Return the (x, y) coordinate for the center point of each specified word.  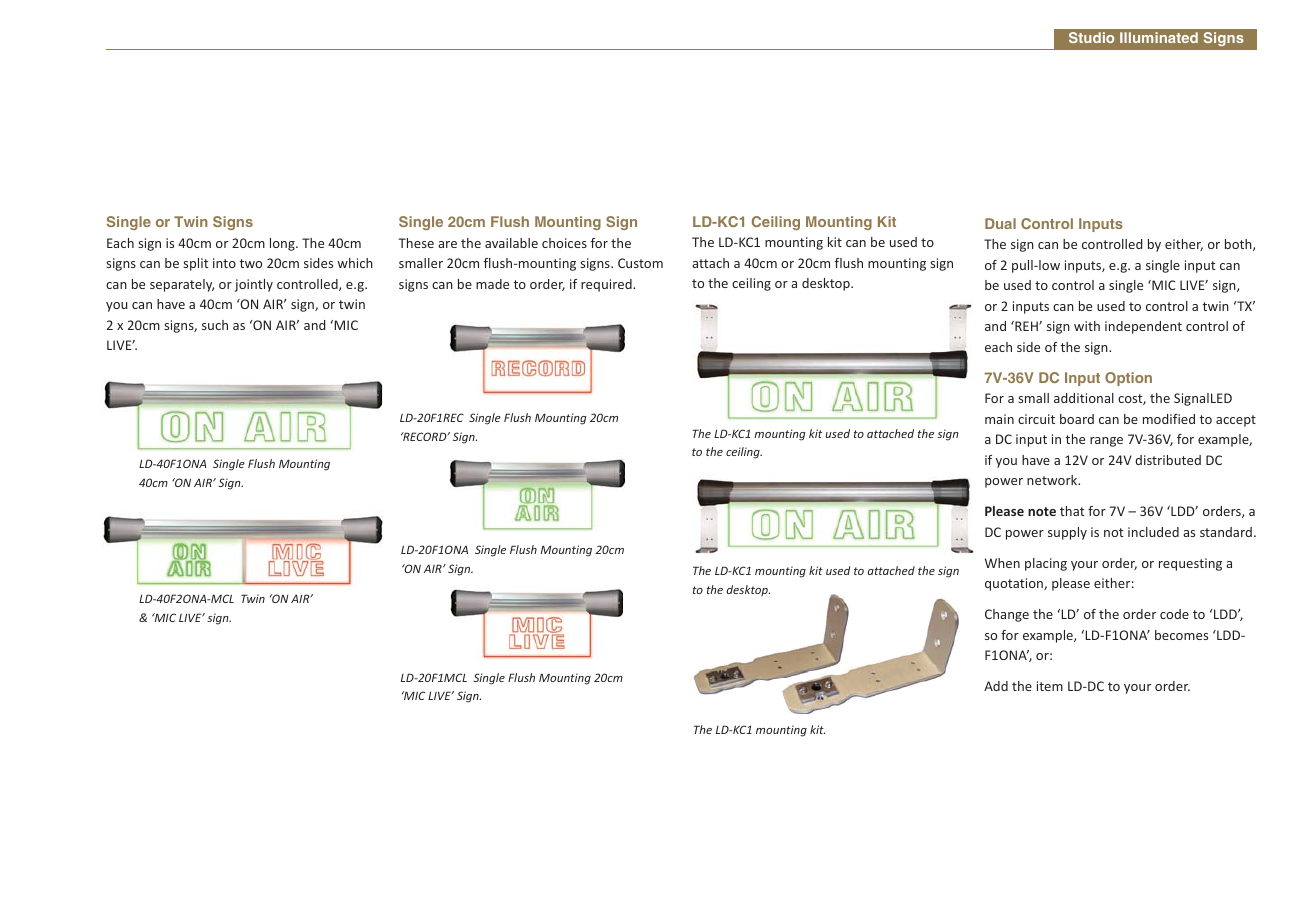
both (1239, 245)
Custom (640, 263)
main (999, 419)
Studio (1091, 37)
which (355, 263)
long (283, 244)
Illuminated (1159, 37)
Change (1007, 615)
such (215, 325)
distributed (1168, 460)
